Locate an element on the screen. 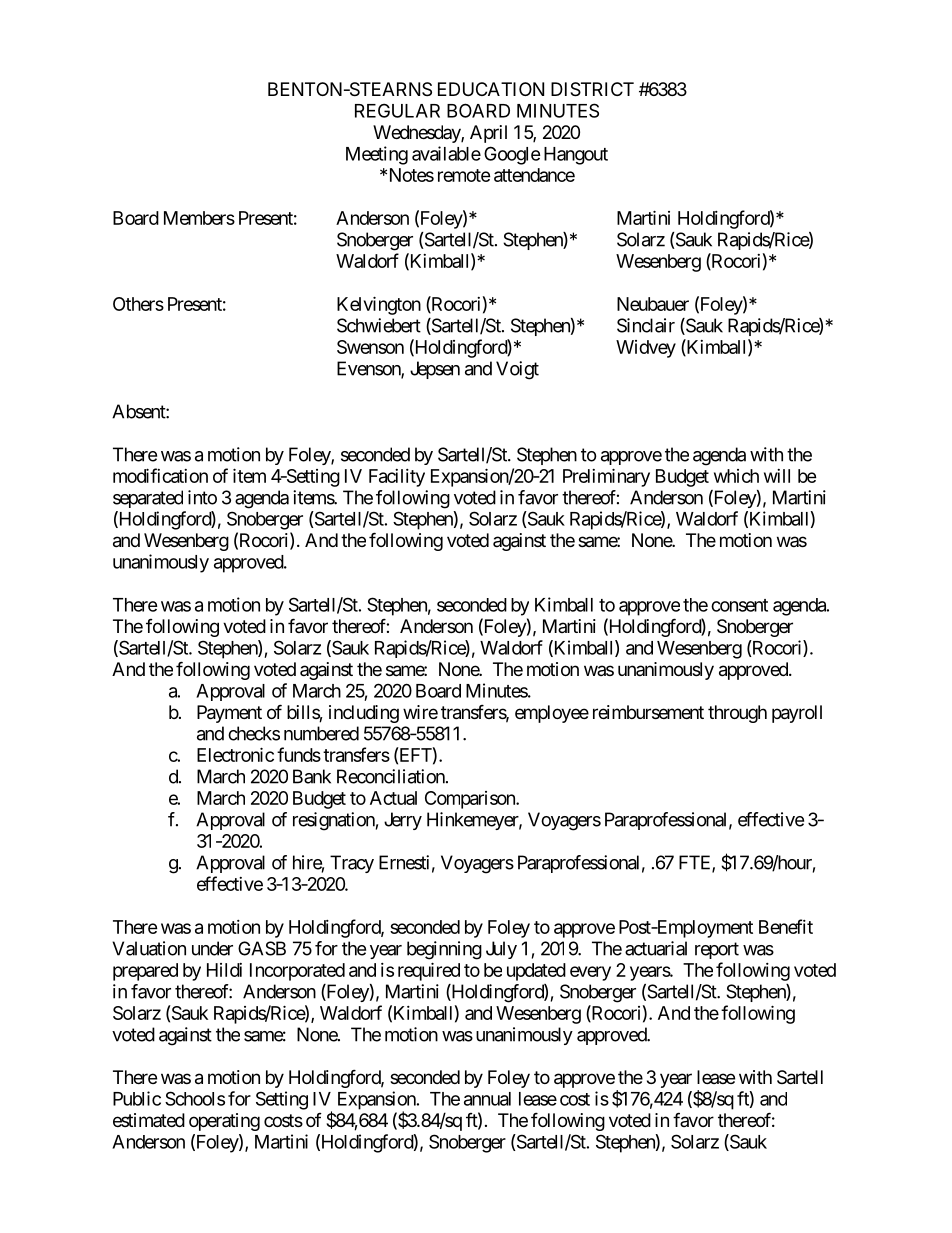 The image size is (952, 1233). consent is located at coordinates (739, 605).
